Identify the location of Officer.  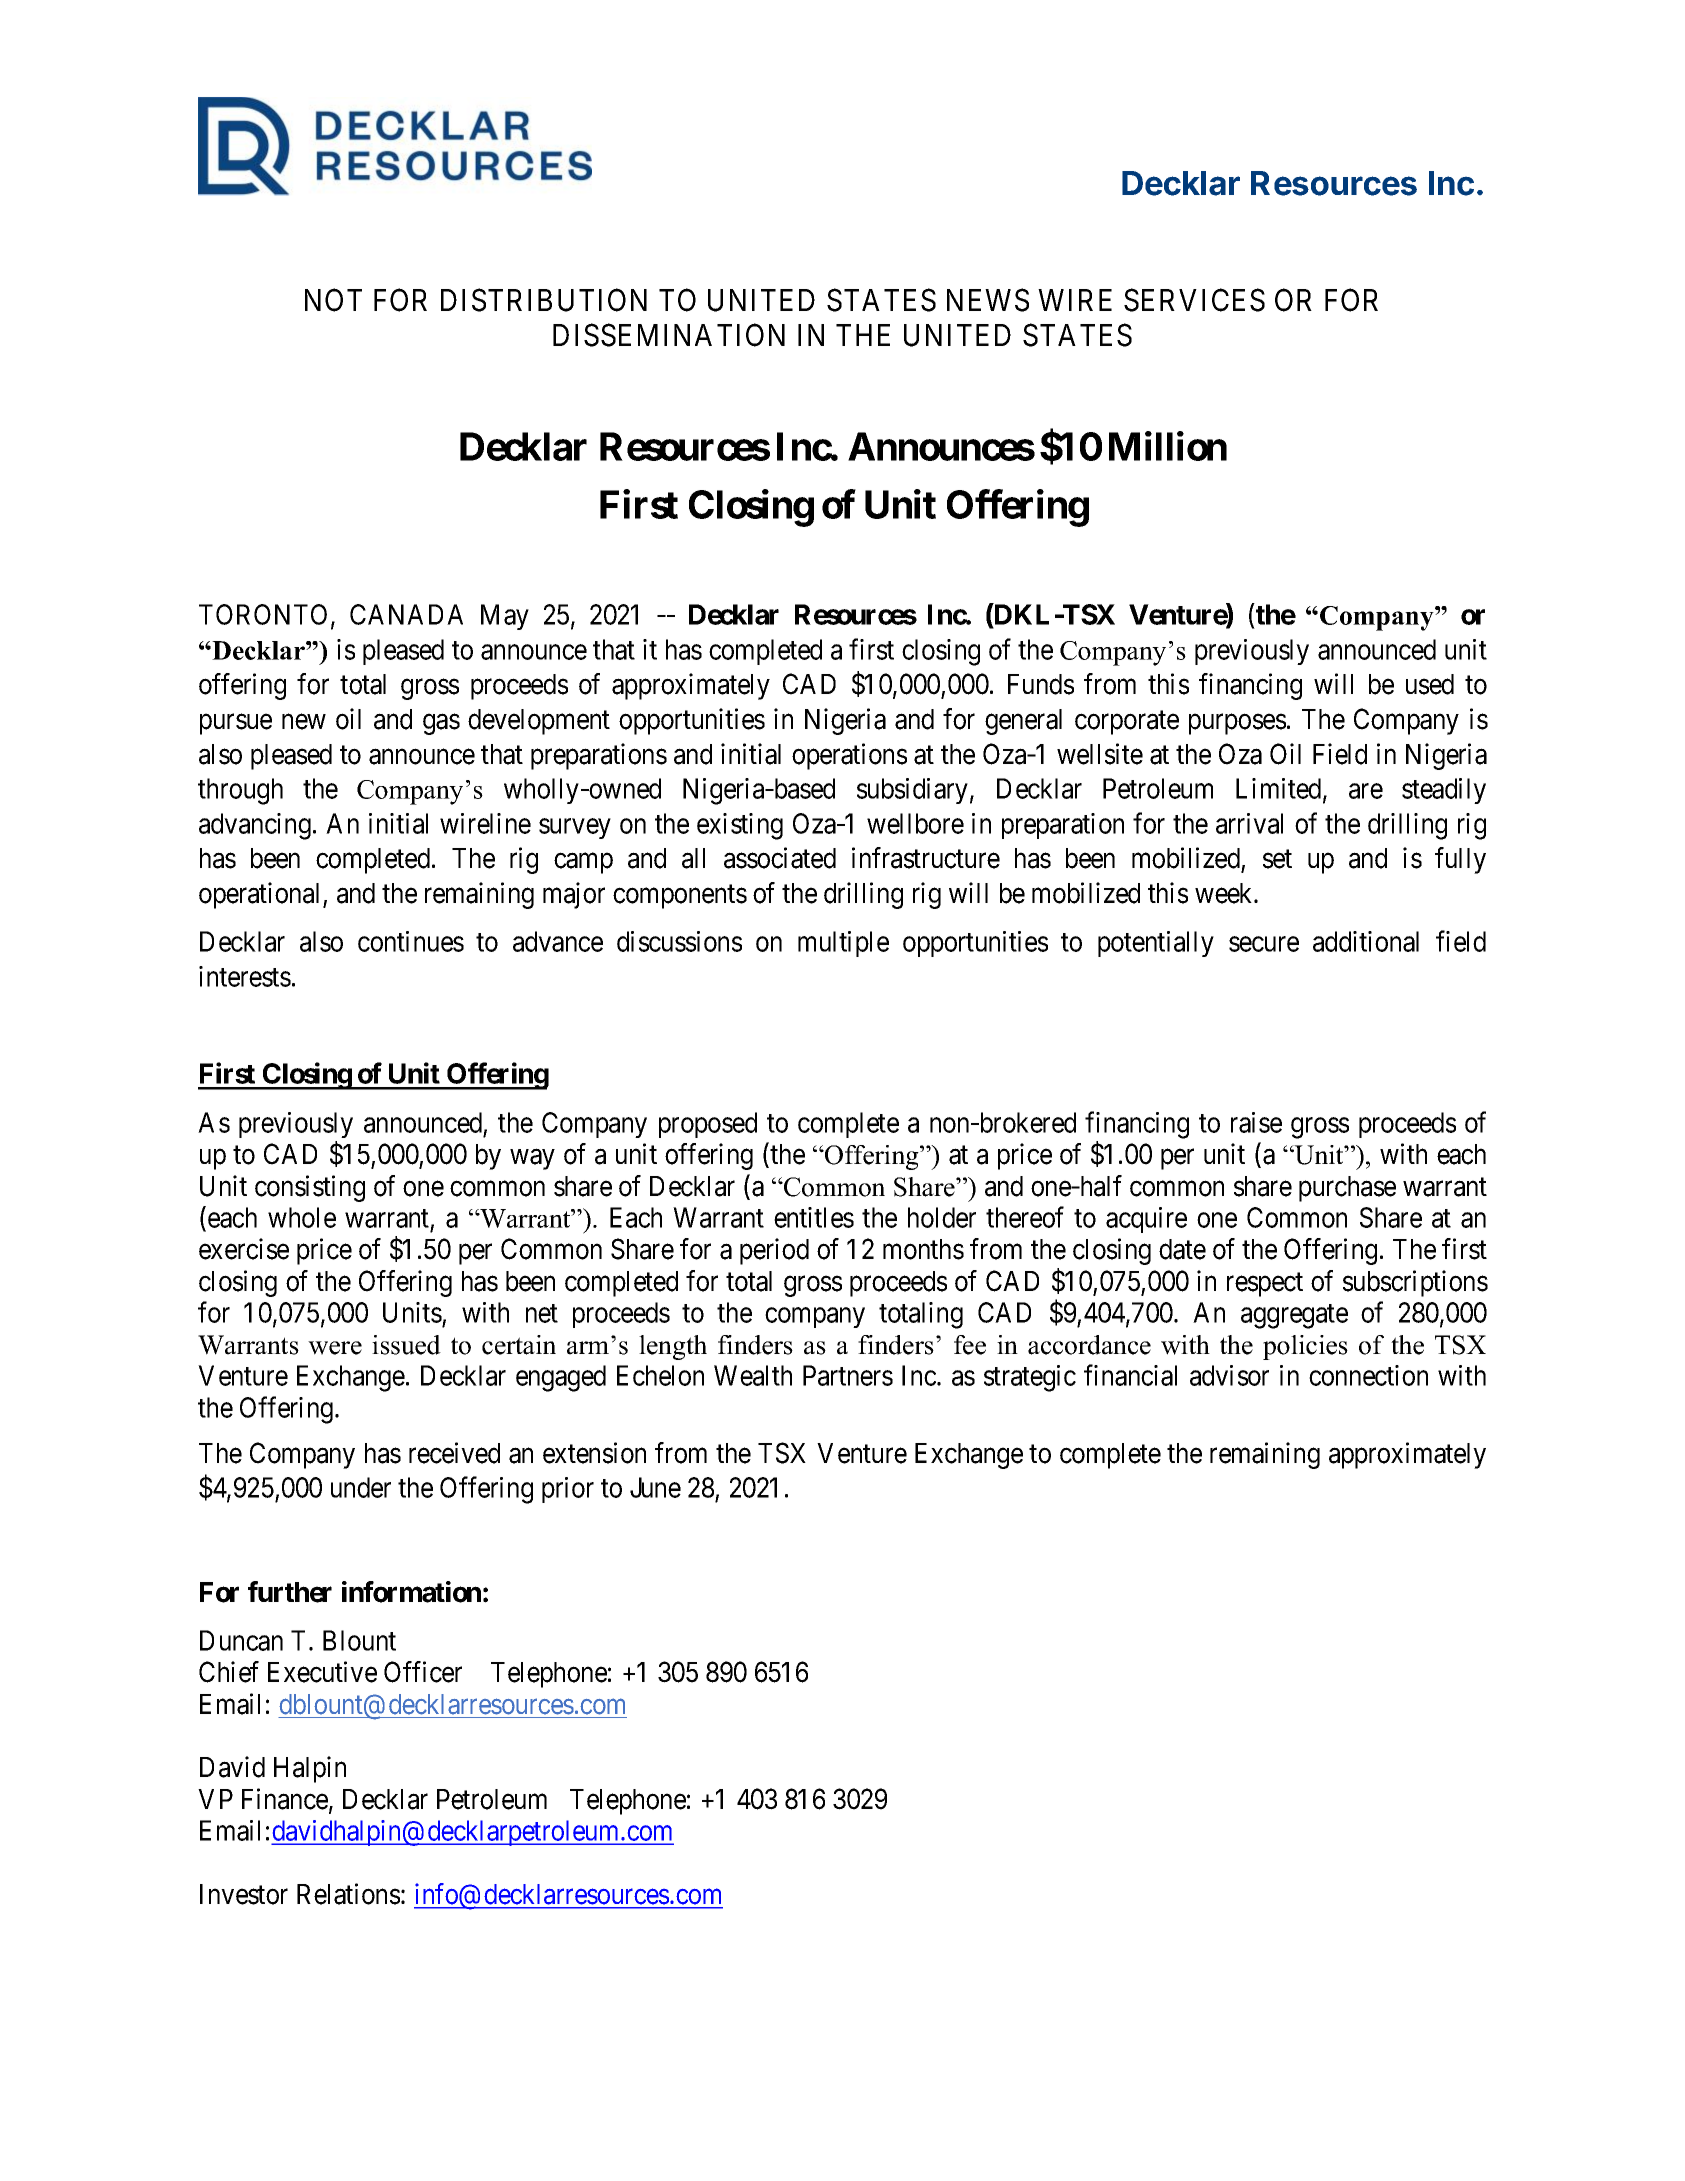
(423, 1672).
